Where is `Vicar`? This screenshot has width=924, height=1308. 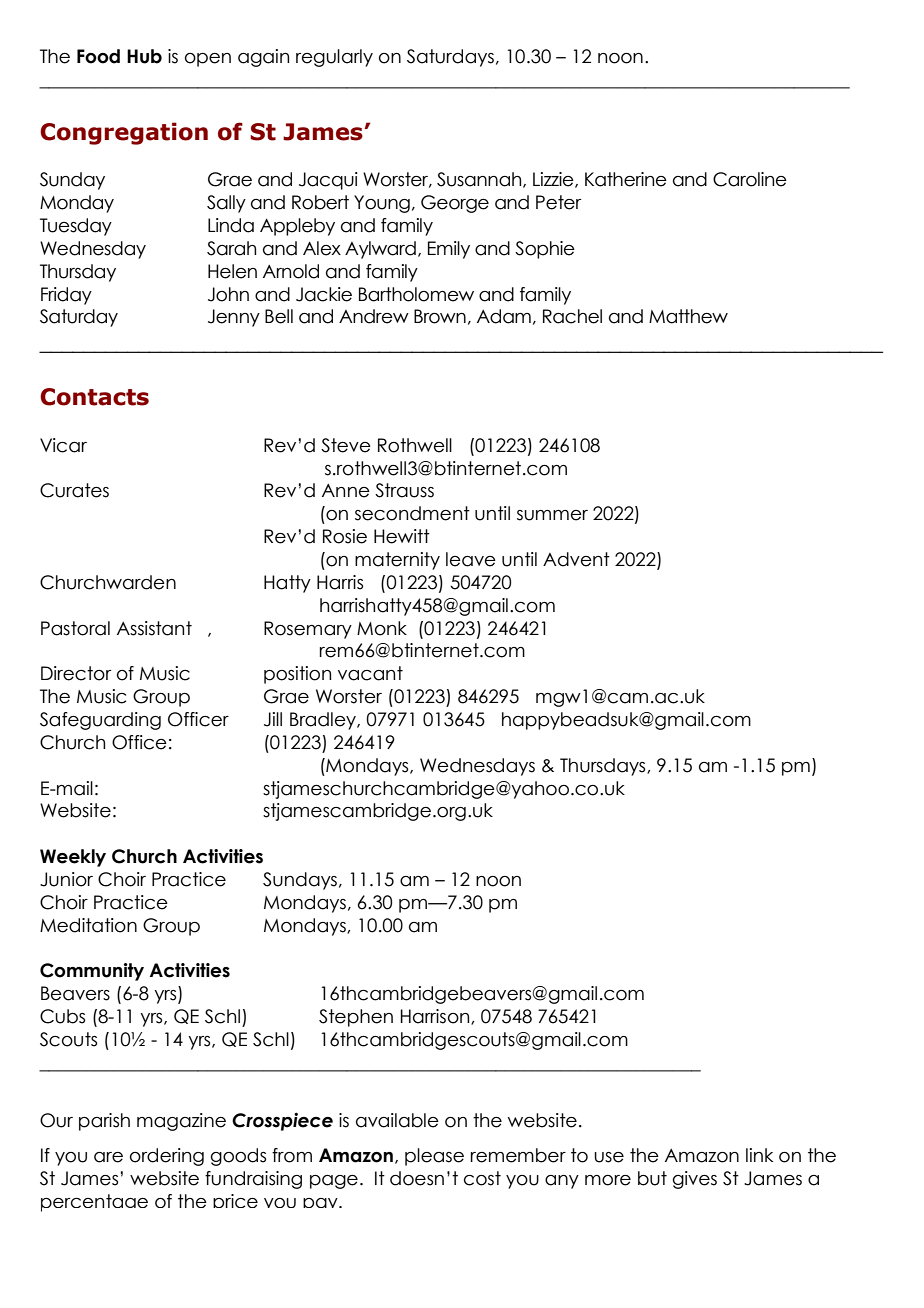 Vicar is located at coordinates (63, 445).
